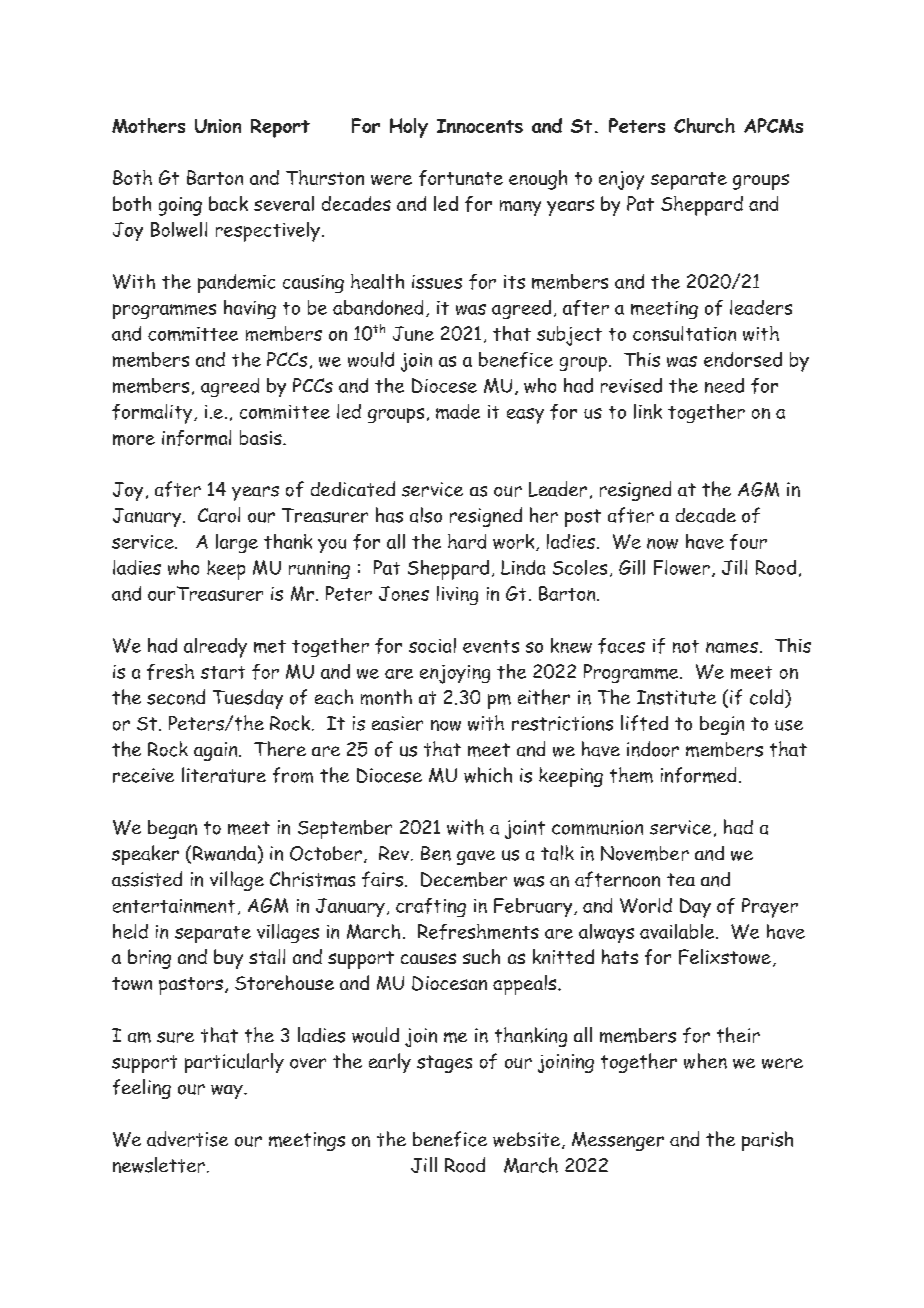 This screenshot has height=1308, width=924. What do you see at coordinates (215, 648) in the screenshot?
I see `already` at bounding box center [215, 648].
